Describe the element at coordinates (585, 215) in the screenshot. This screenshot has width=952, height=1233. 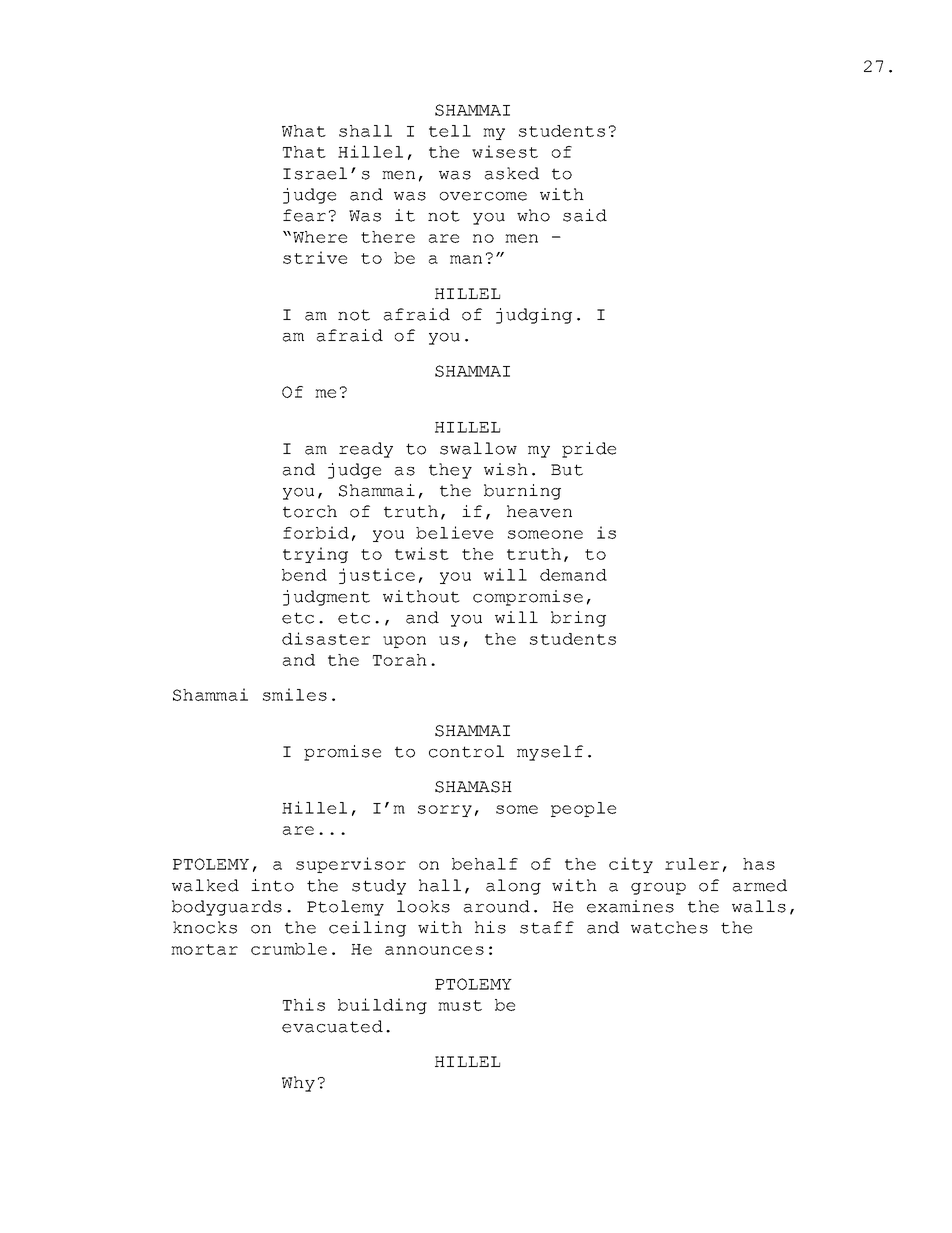
I see `said` at that location.
